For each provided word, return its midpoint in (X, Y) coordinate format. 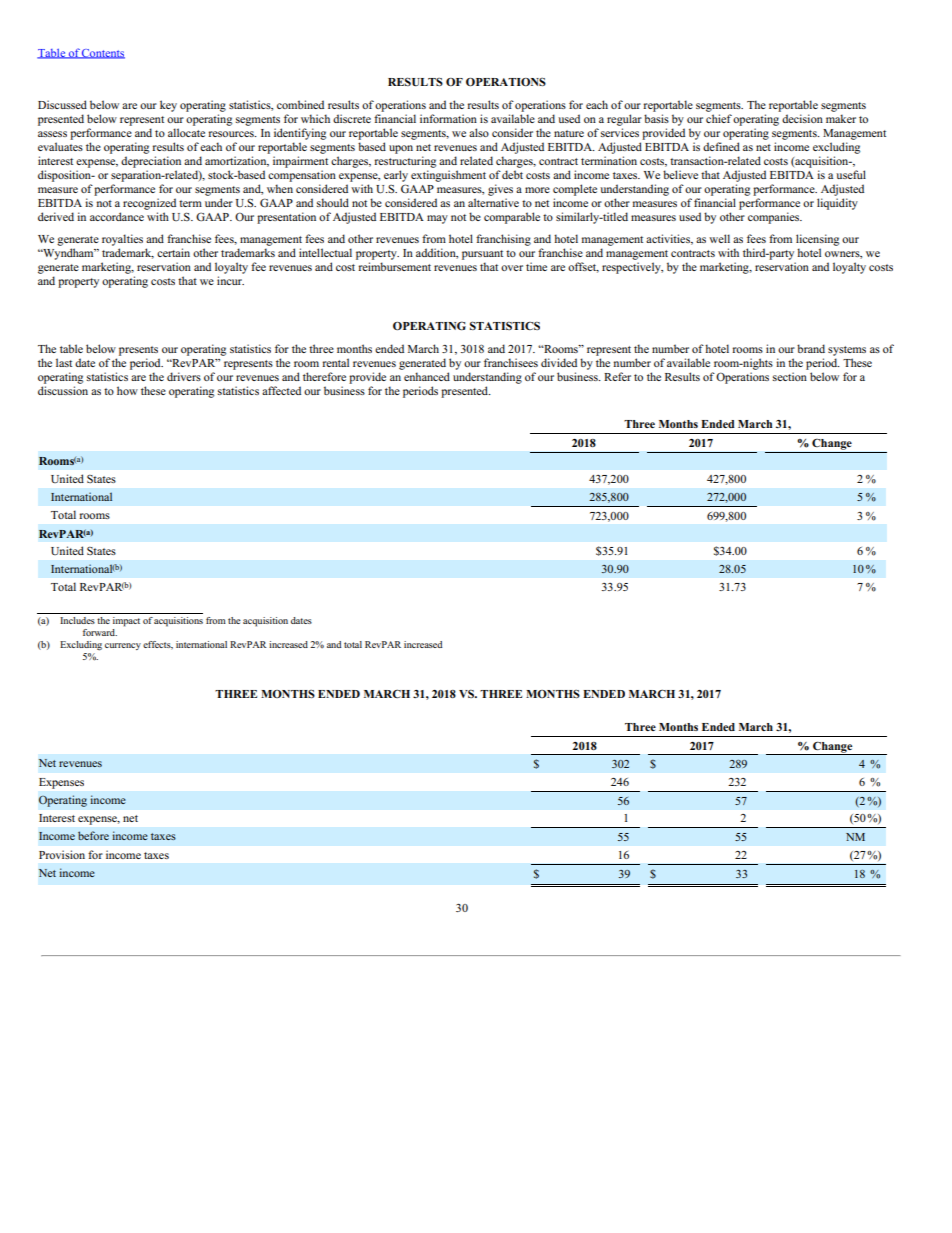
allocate (186, 132)
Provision (62, 854)
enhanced (427, 376)
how (127, 390)
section (790, 376)
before (93, 835)
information (448, 118)
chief (719, 118)
